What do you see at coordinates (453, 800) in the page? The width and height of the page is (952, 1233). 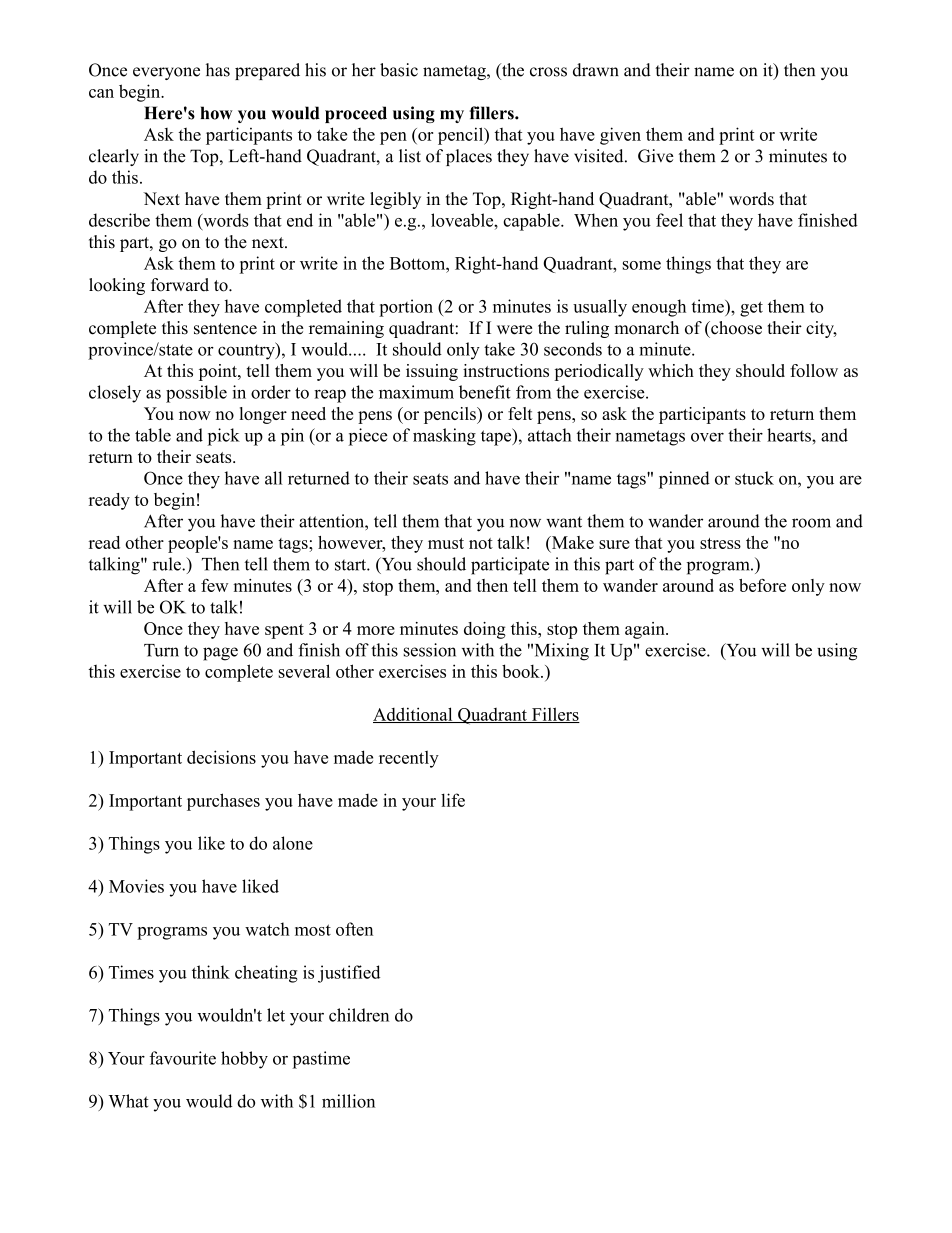 I see `life` at bounding box center [453, 800].
